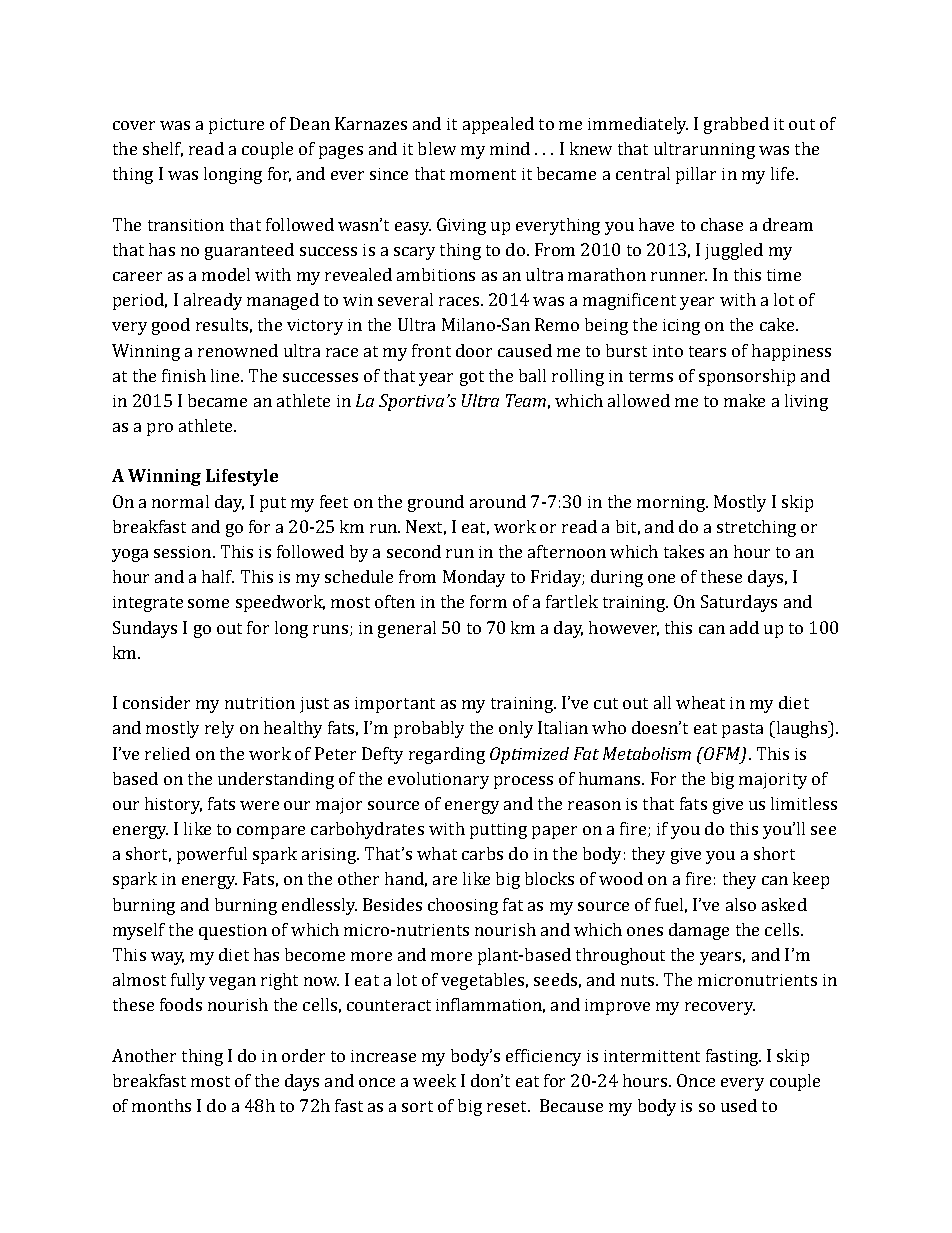  I want to click on some, so click(208, 603).
